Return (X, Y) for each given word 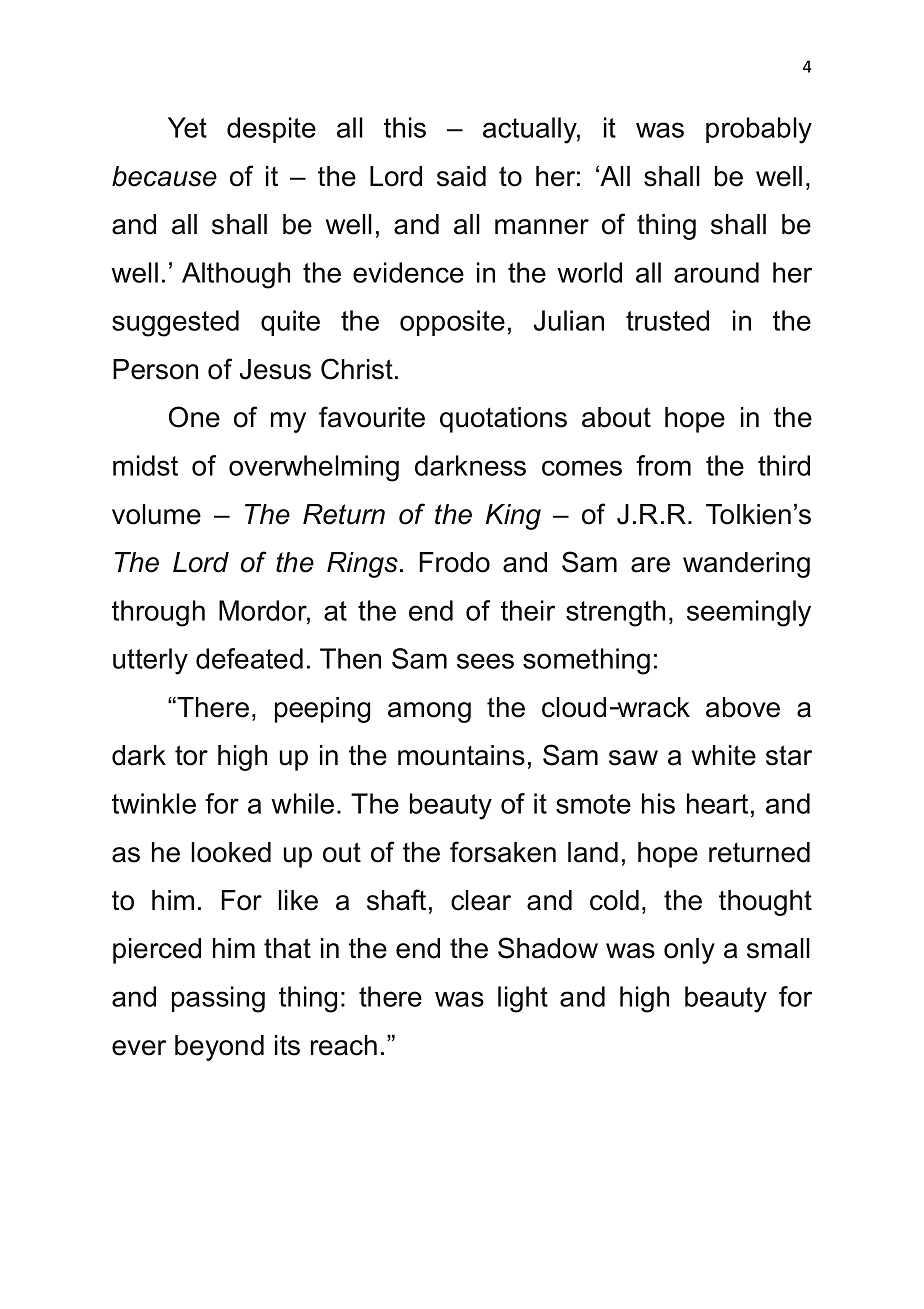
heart (717, 803)
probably (759, 130)
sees (485, 661)
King (513, 517)
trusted (667, 320)
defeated (249, 658)
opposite (452, 323)
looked (231, 852)
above (743, 707)
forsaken (503, 852)
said (461, 176)
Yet (187, 127)
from (663, 465)
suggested (175, 323)
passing (218, 999)
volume (156, 514)
